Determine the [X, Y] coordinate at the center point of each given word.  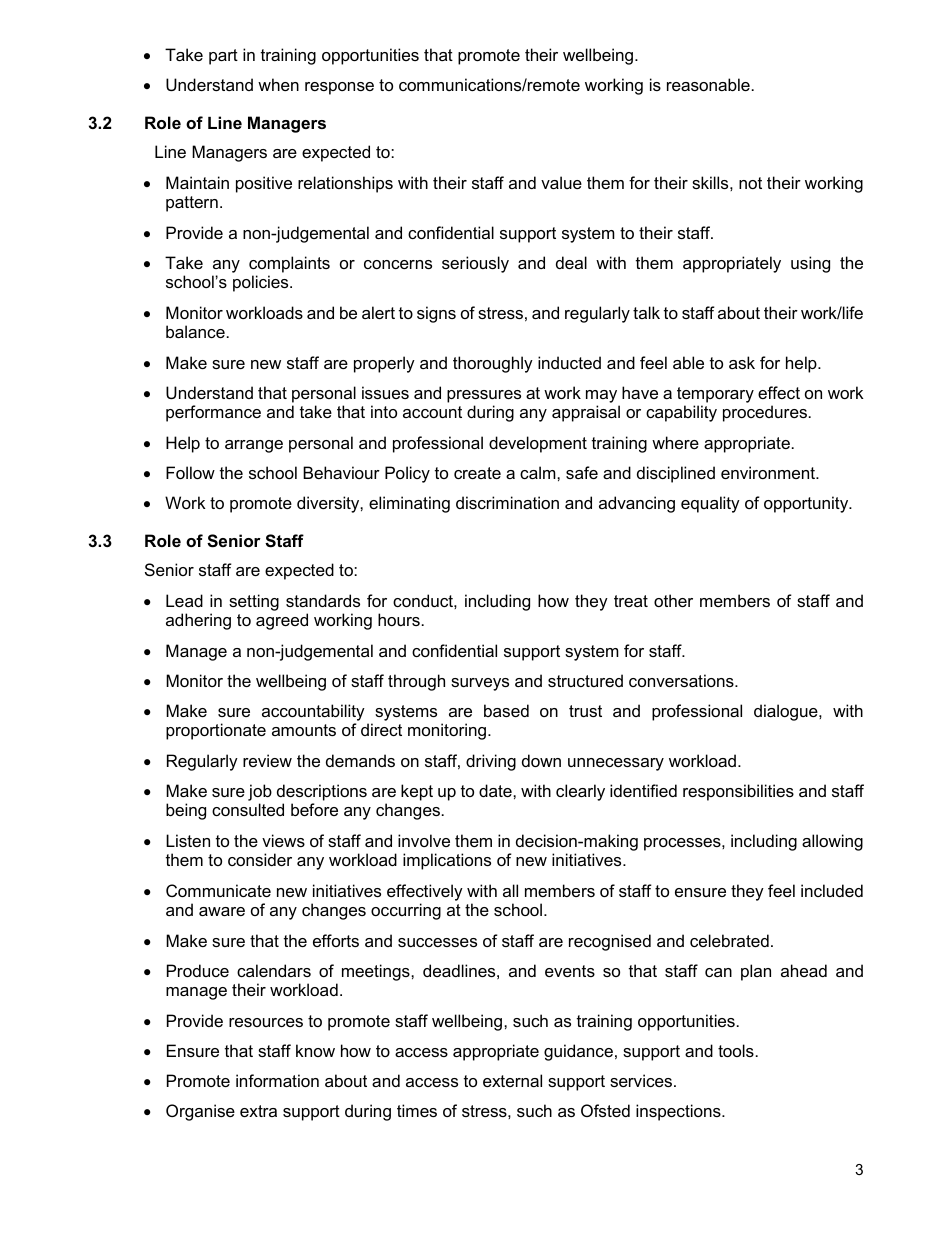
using [810, 264]
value [561, 182]
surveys [480, 684]
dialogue [787, 712]
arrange [254, 446]
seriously [475, 264]
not [750, 183]
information [277, 1080]
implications [447, 861]
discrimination [507, 502]
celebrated [729, 940]
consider [260, 859]
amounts [304, 730]
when [278, 84]
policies [262, 283]
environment [769, 472]
